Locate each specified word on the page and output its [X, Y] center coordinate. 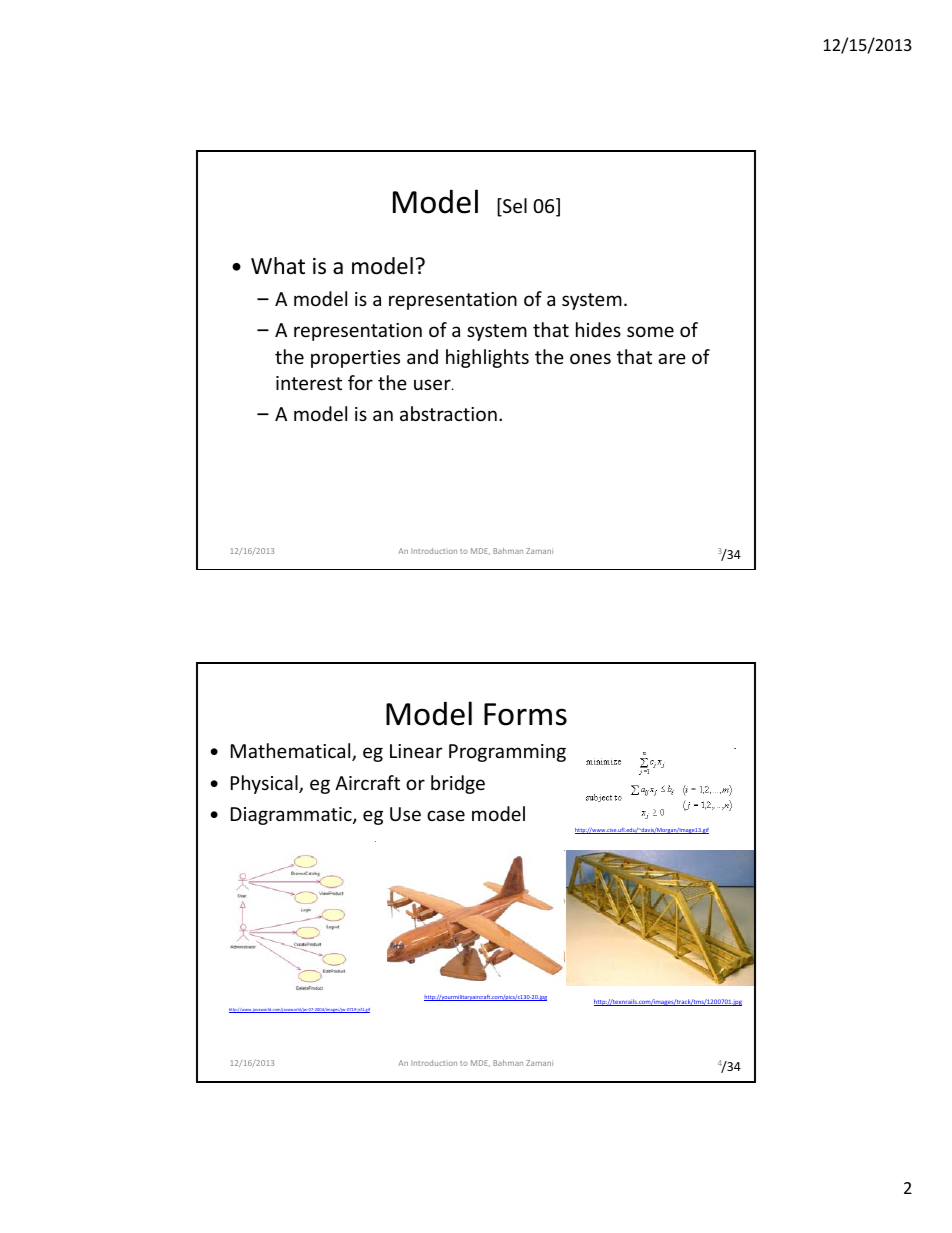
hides [598, 329]
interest [309, 383]
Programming [507, 753]
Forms [525, 714]
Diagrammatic [292, 816]
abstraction [448, 413]
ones [590, 358]
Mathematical [292, 752]
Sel [514, 207]
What [278, 266]
